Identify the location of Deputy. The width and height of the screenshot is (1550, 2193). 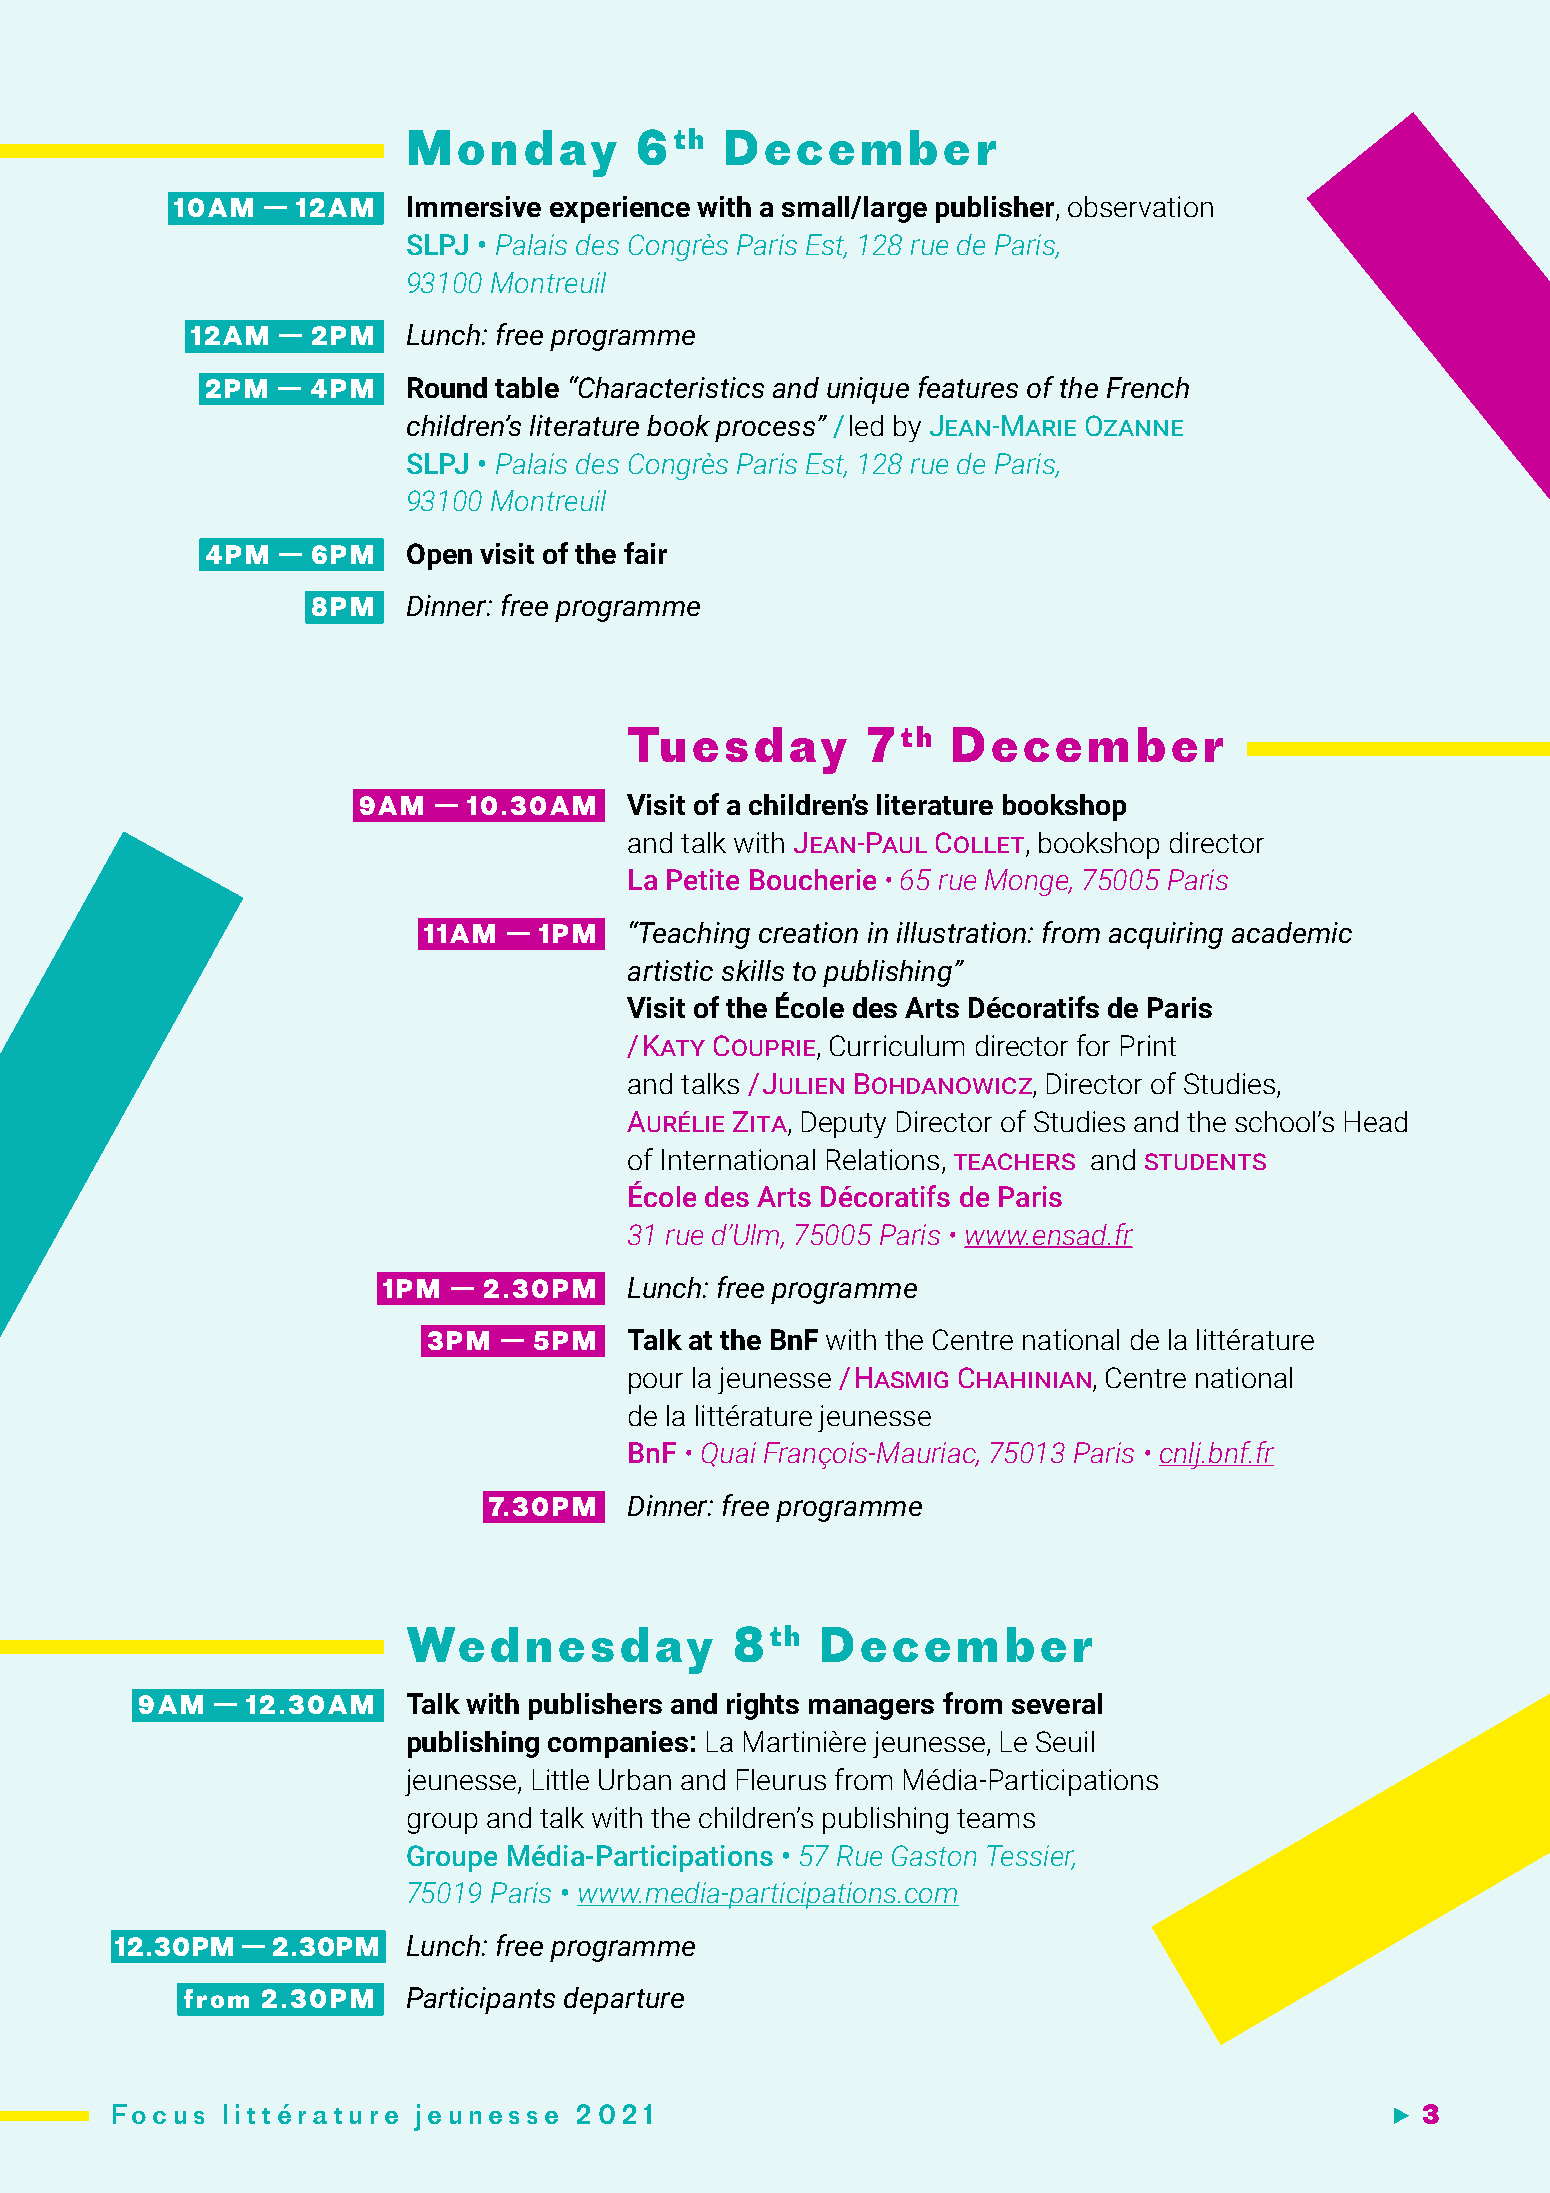
(844, 1124).
